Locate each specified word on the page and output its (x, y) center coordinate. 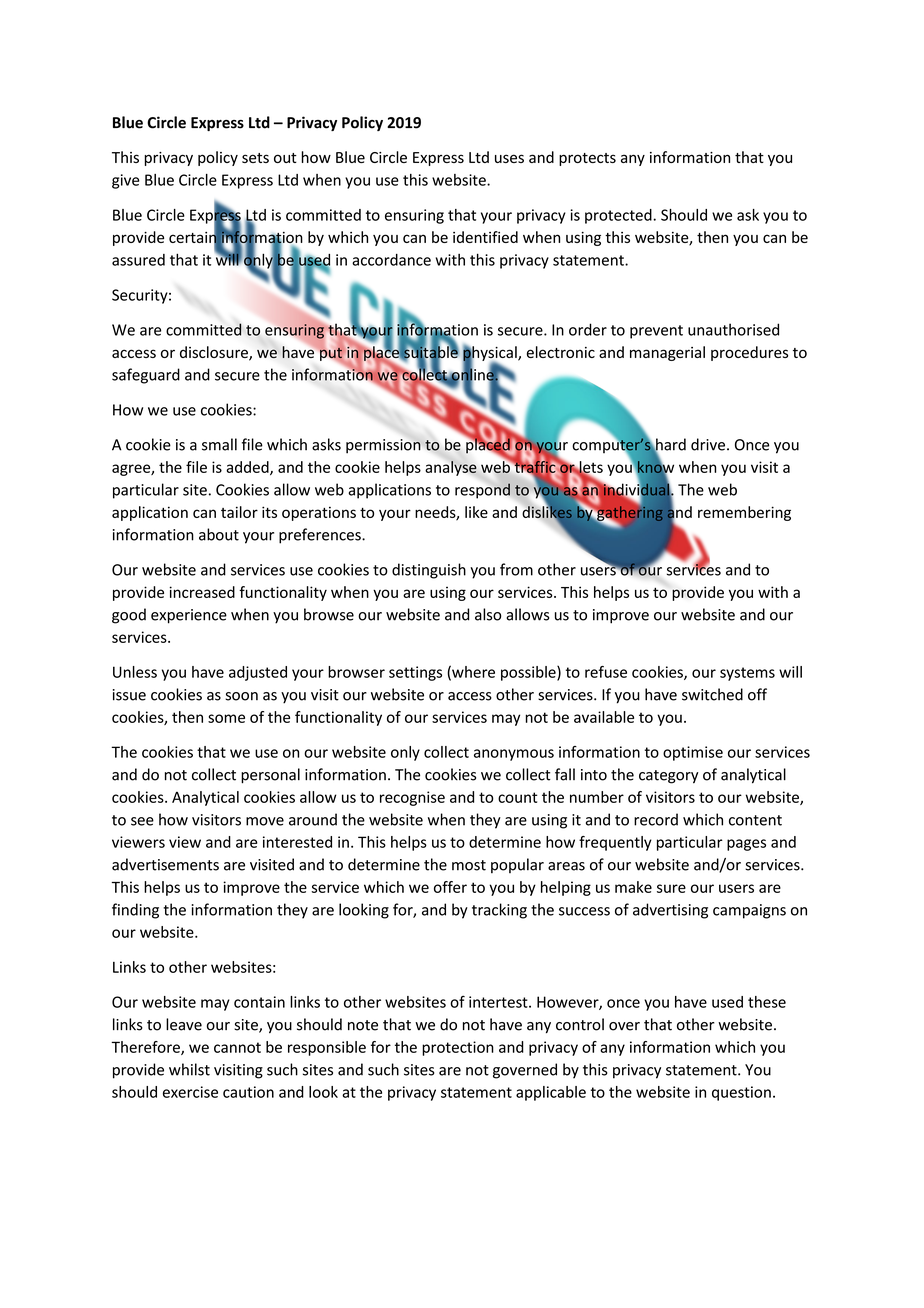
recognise (412, 798)
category (669, 777)
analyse (451, 468)
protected (619, 216)
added (248, 468)
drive (708, 444)
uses (509, 158)
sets (255, 158)
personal (270, 776)
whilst (189, 1069)
